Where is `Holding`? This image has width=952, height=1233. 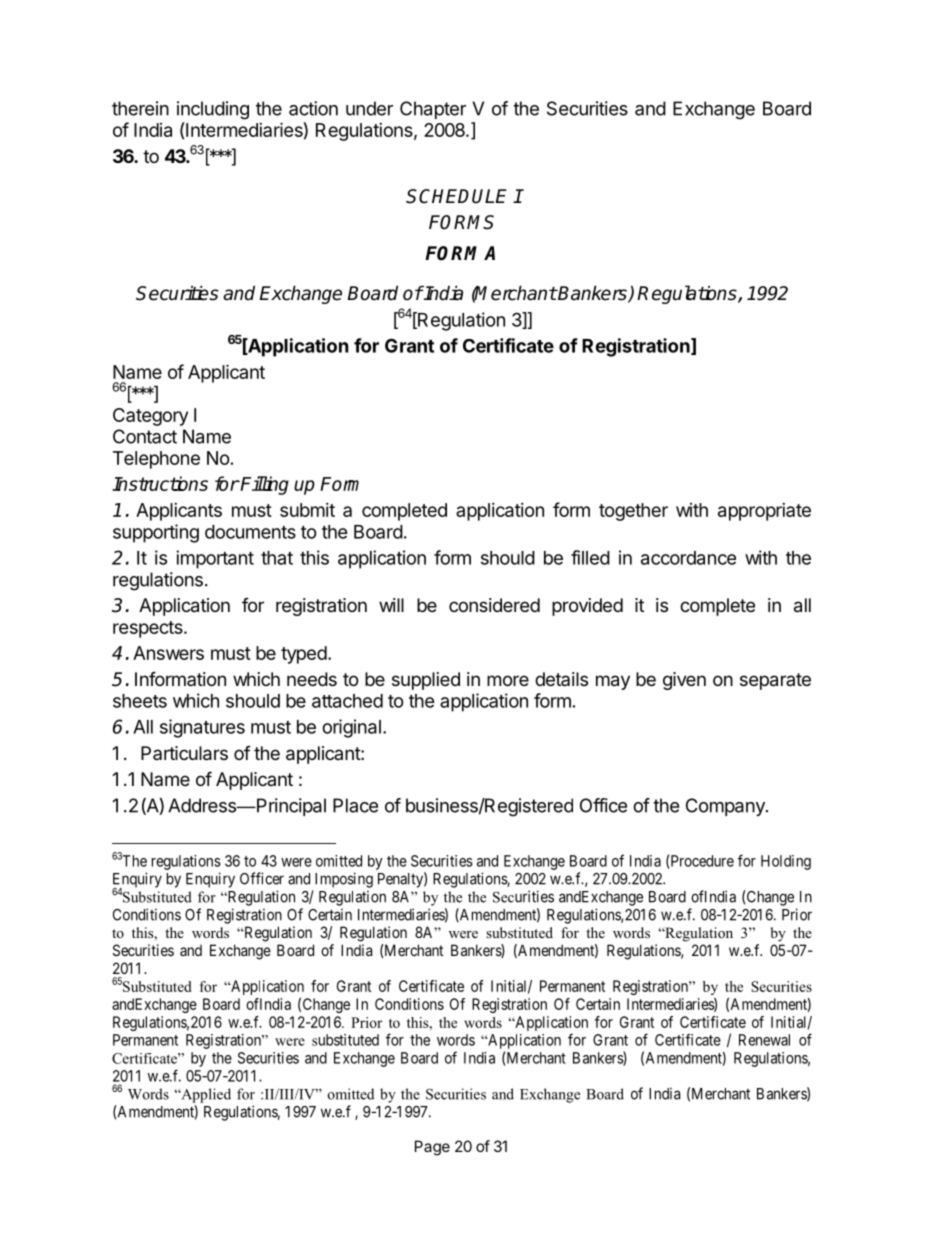
Holding is located at coordinates (786, 862).
